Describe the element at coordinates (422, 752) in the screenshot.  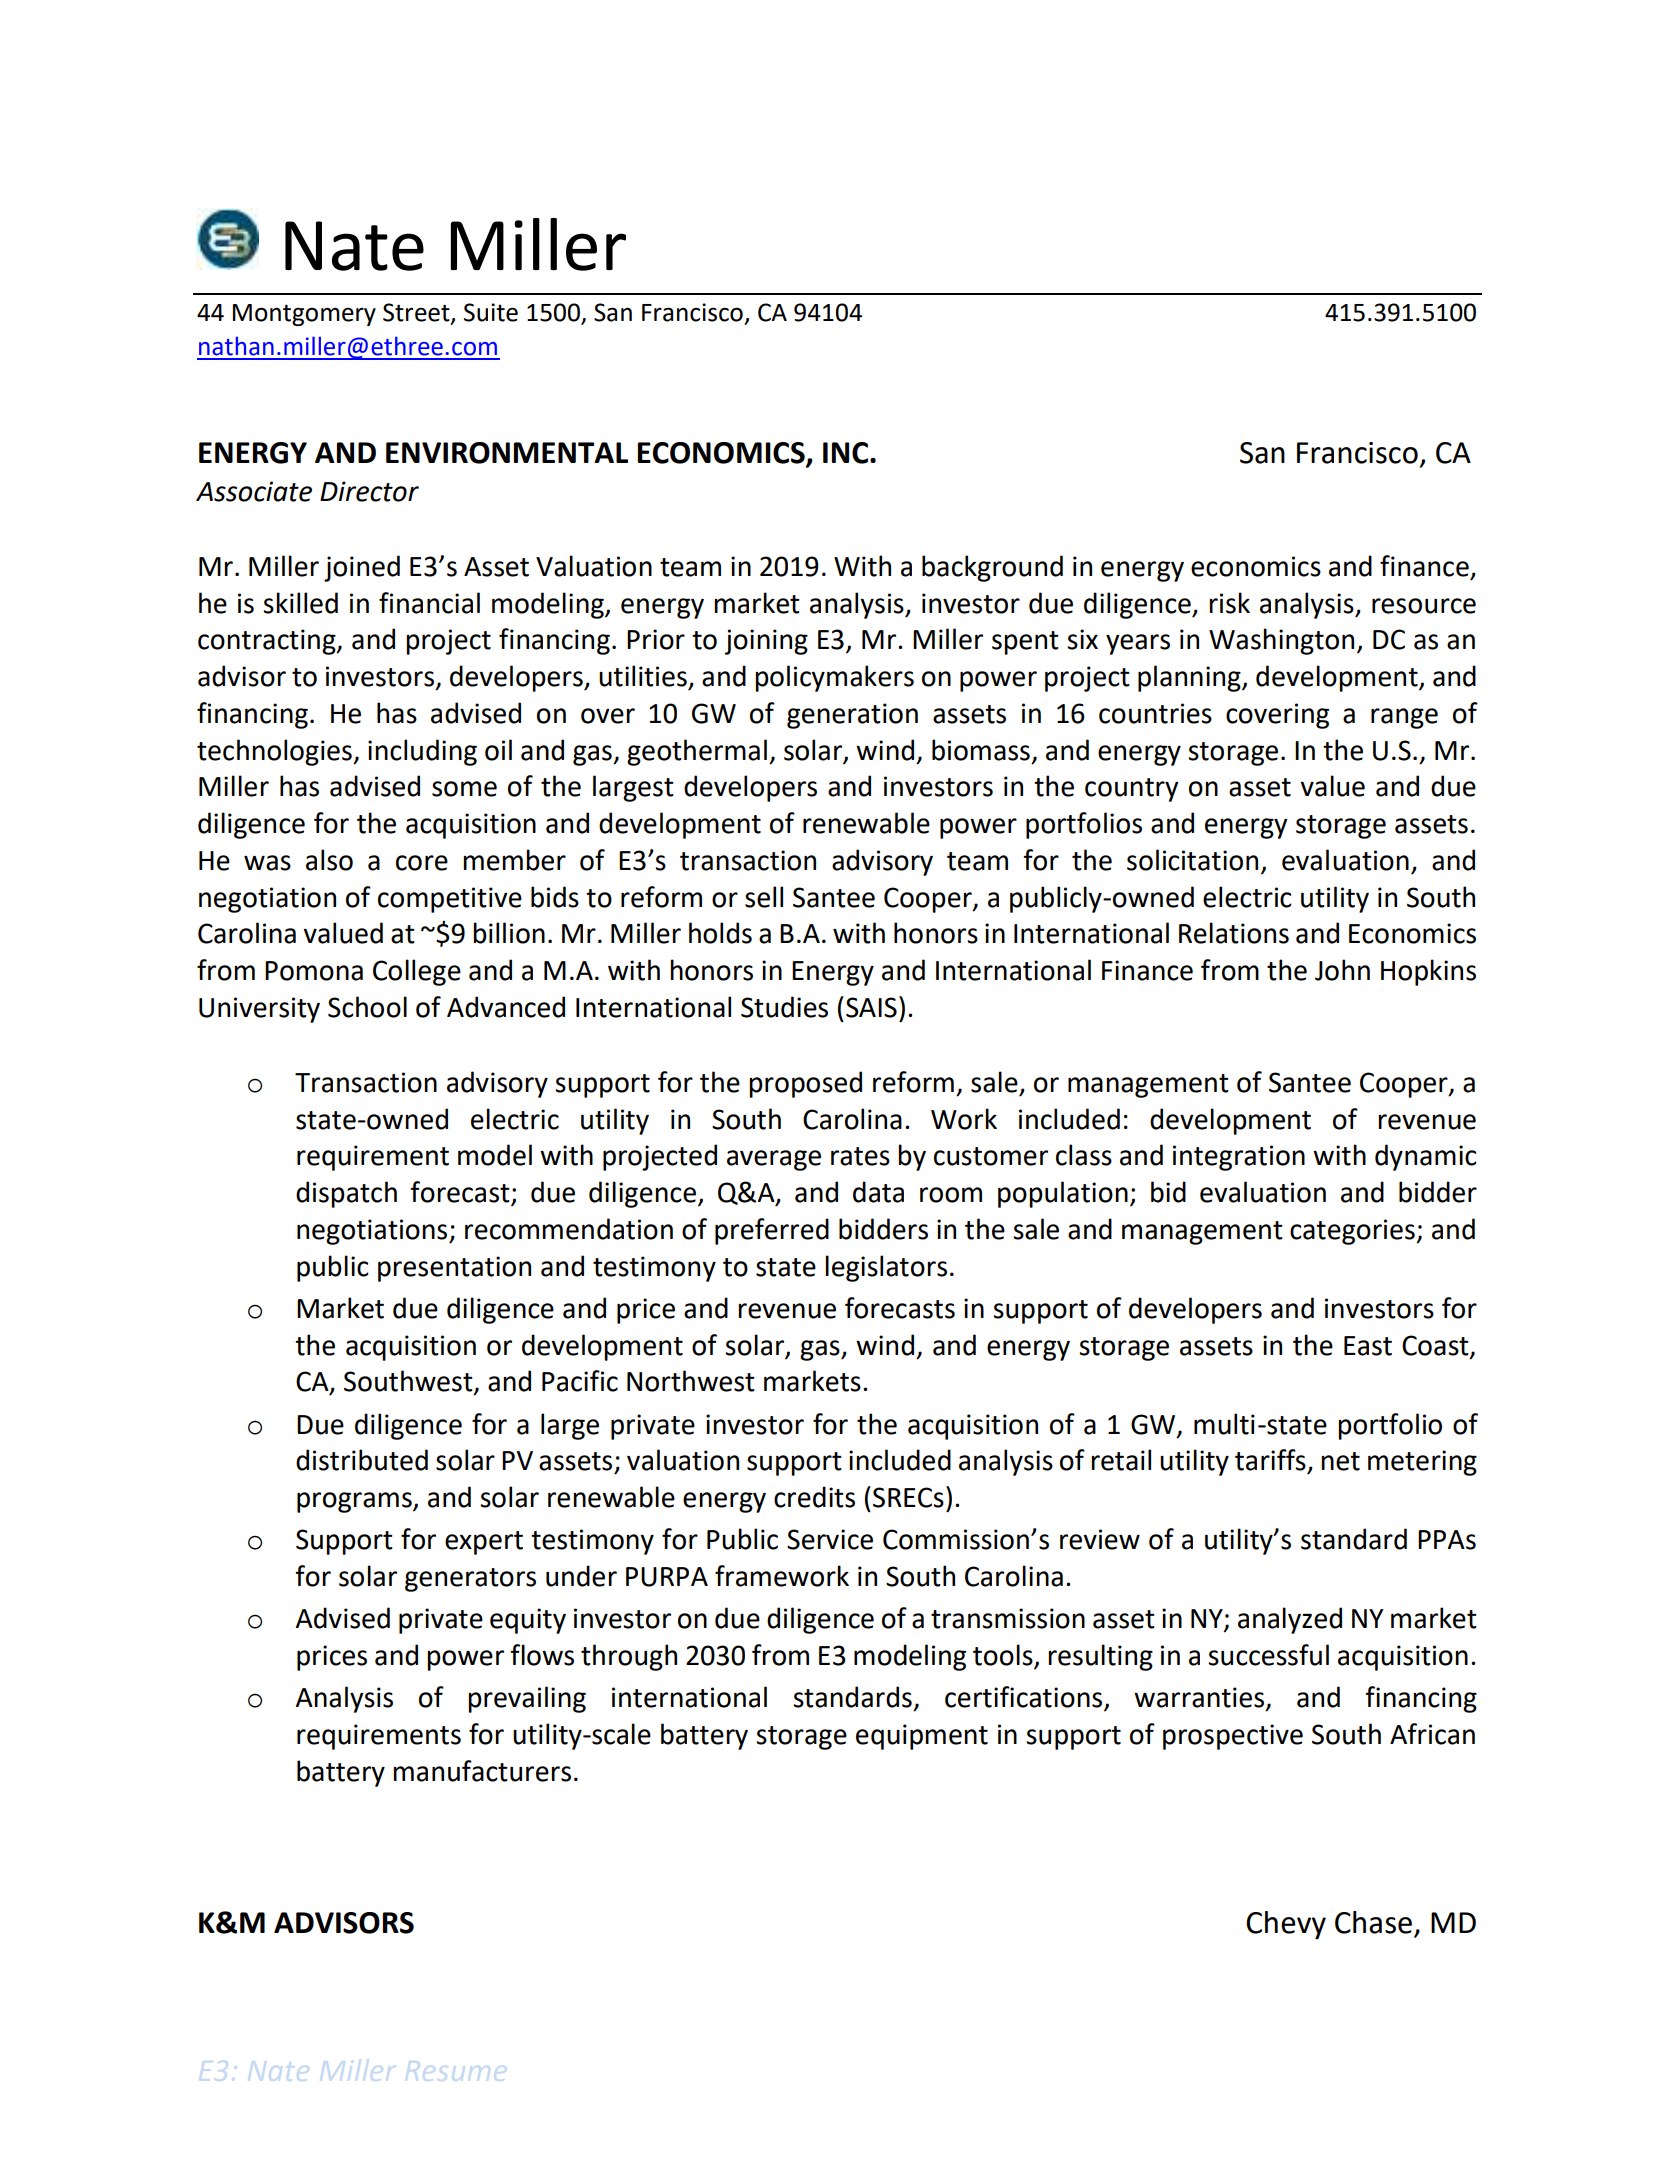
I see `including` at that location.
